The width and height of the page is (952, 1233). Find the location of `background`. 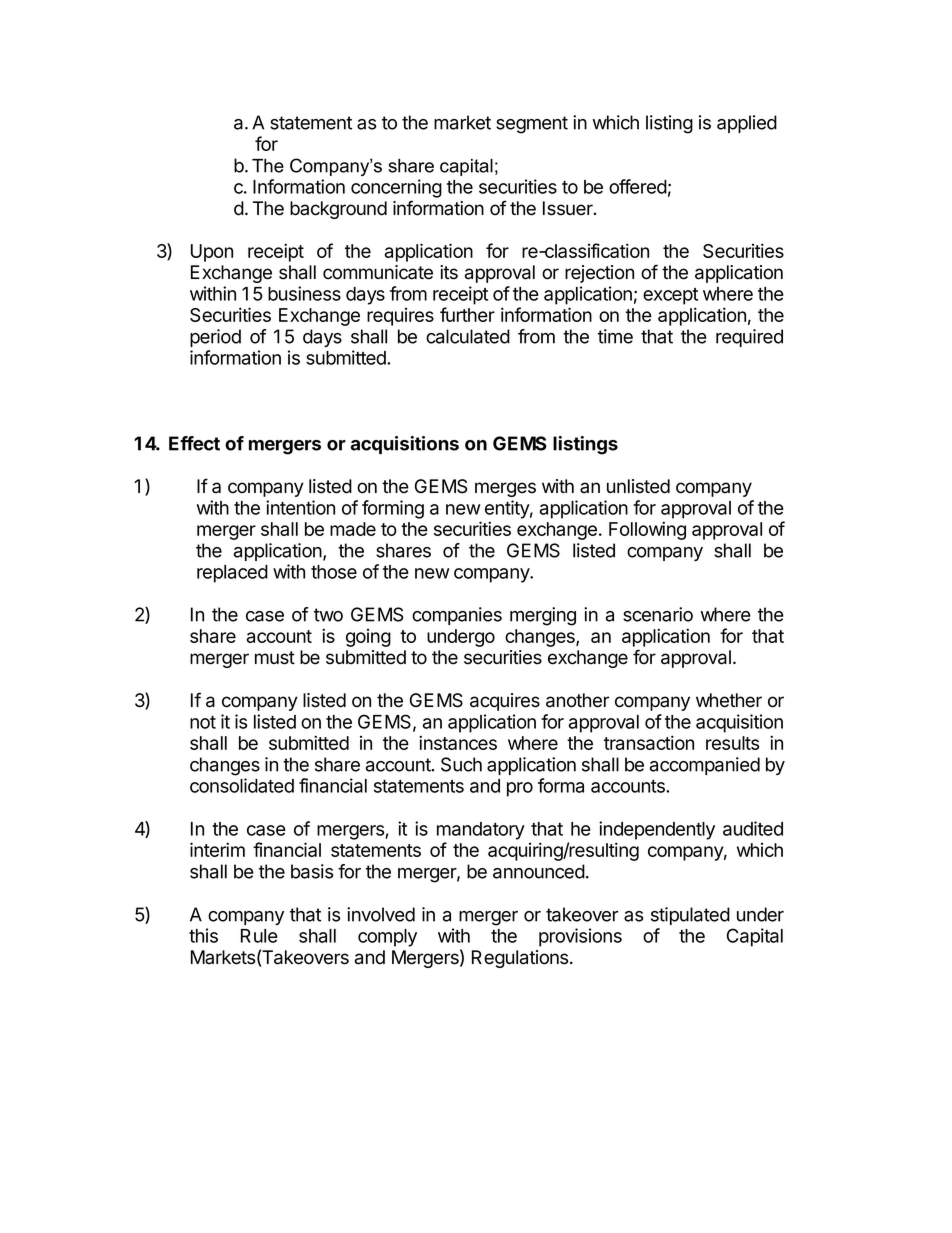

background is located at coordinates (338, 210).
